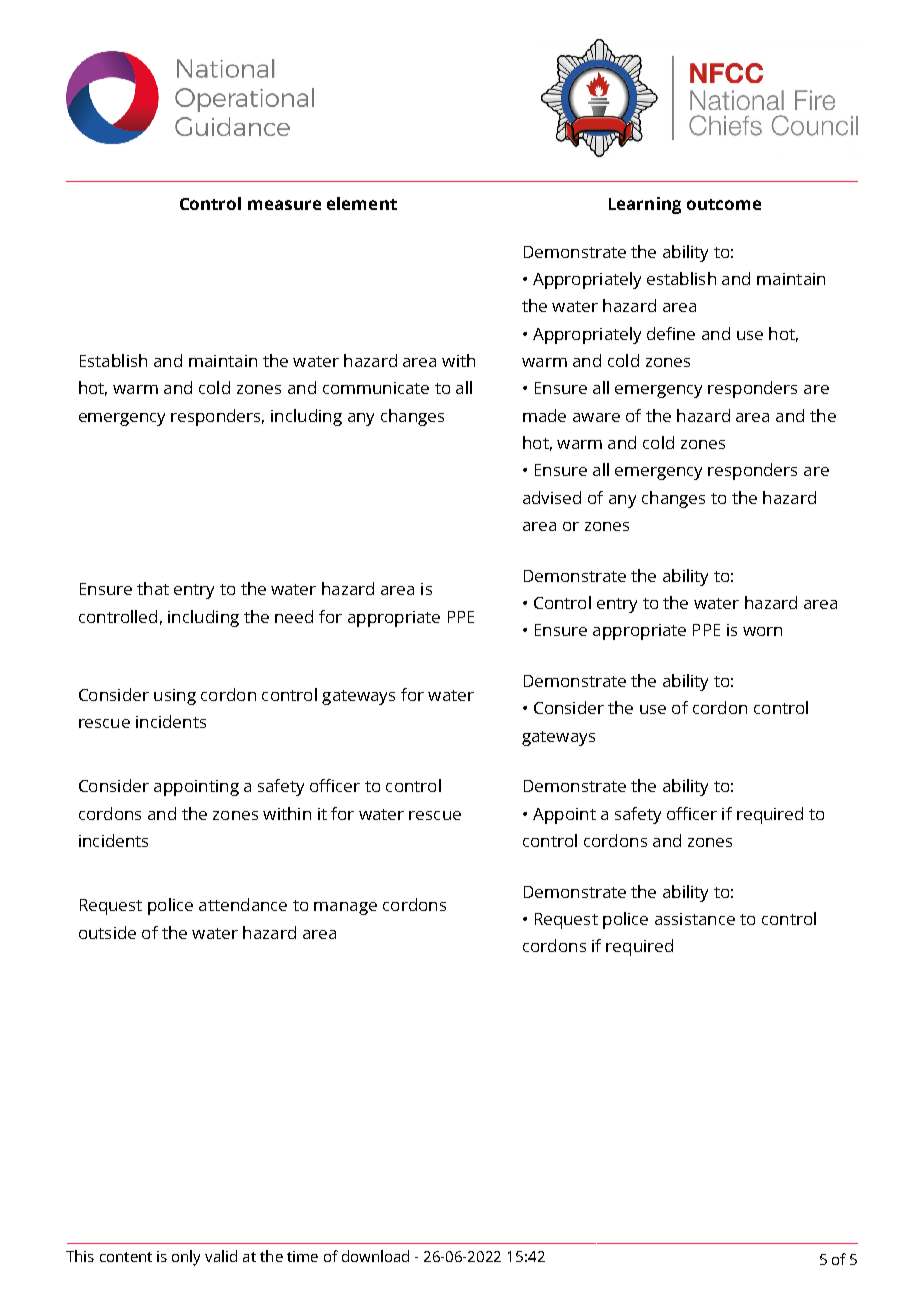 The image size is (924, 1308). What do you see at coordinates (284, 205) in the screenshot?
I see `measure` at bounding box center [284, 205].
